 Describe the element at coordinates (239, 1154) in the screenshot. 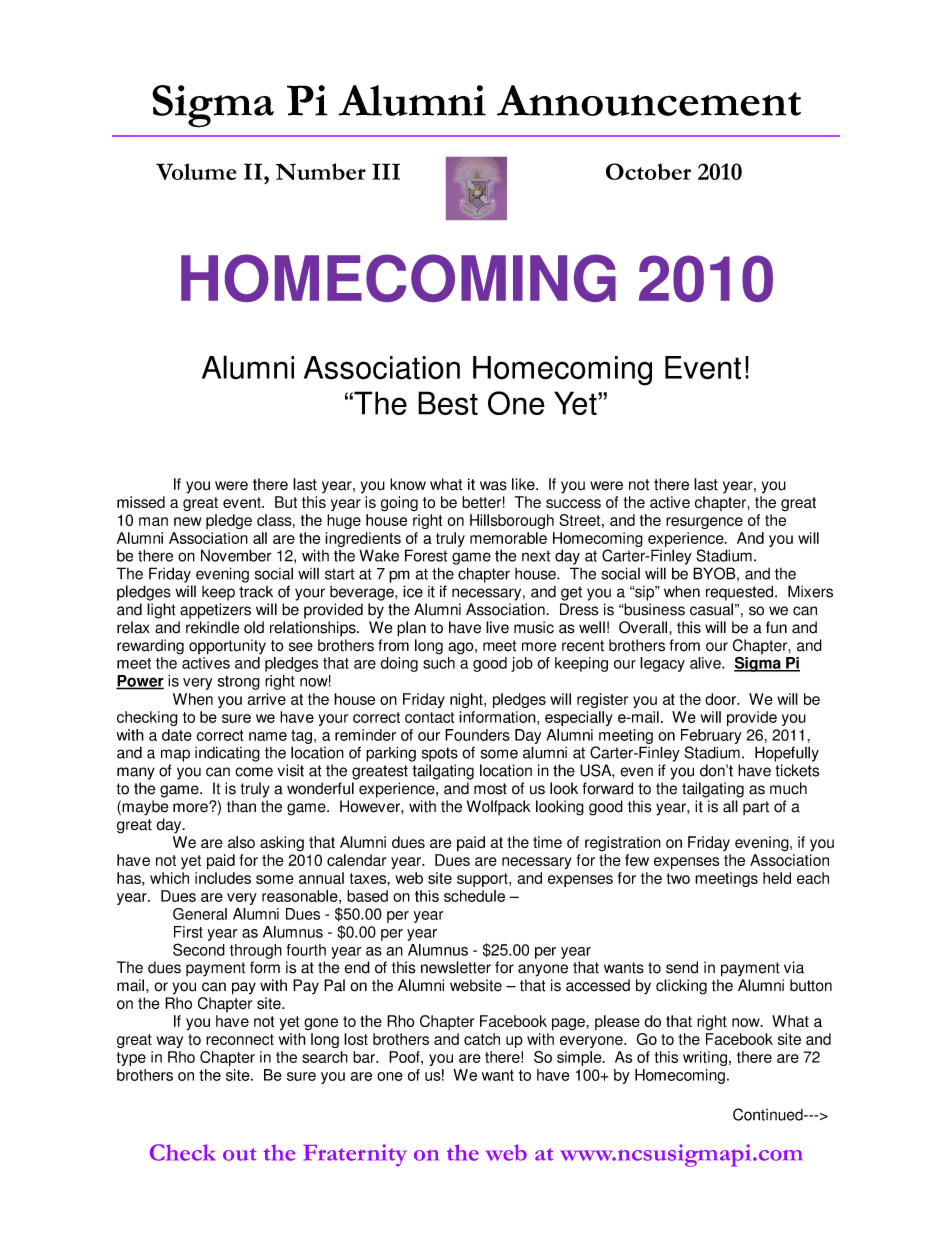

I see `out` at that location.
